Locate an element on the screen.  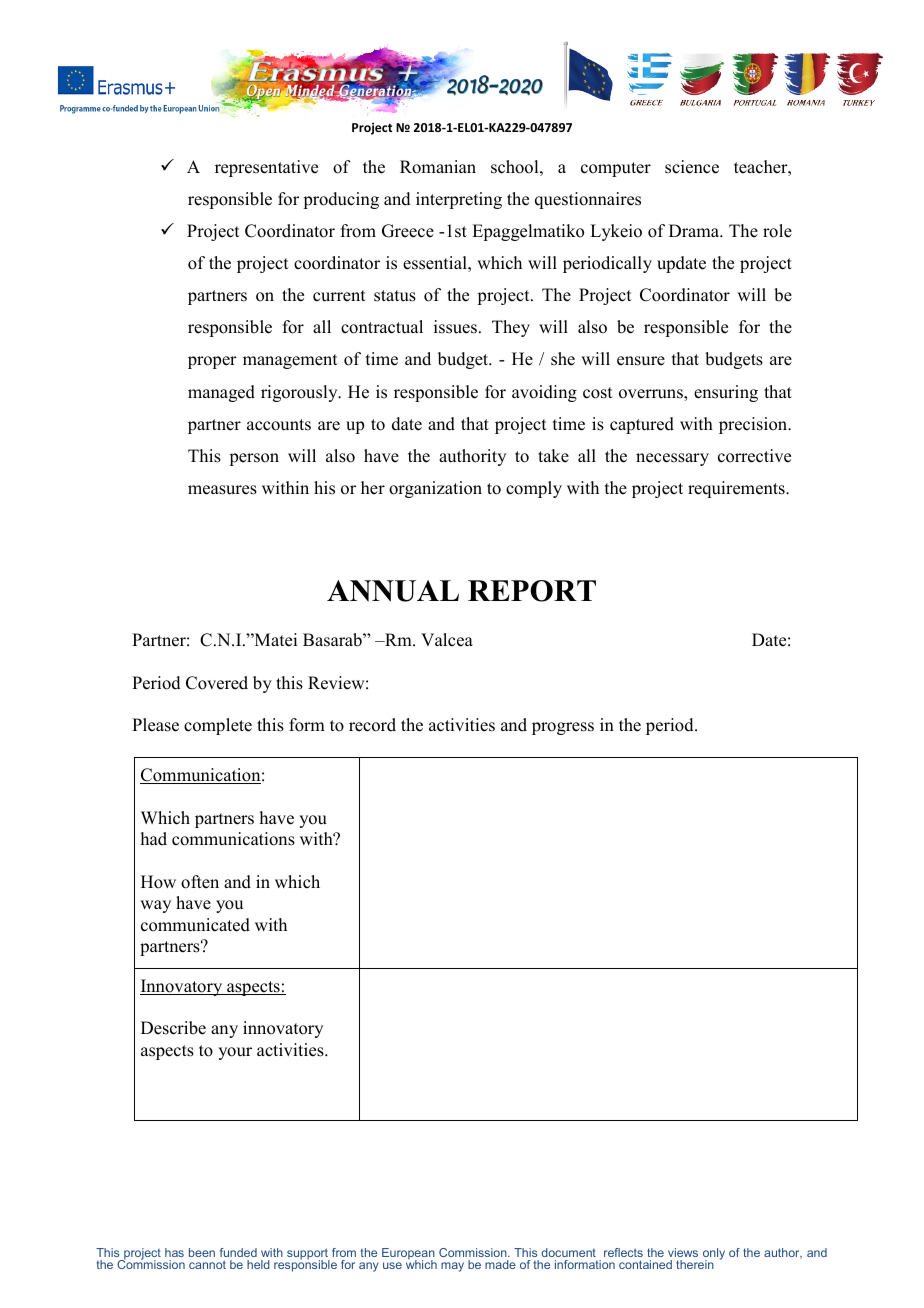
interpreting is located at coordinates (459, 200).
